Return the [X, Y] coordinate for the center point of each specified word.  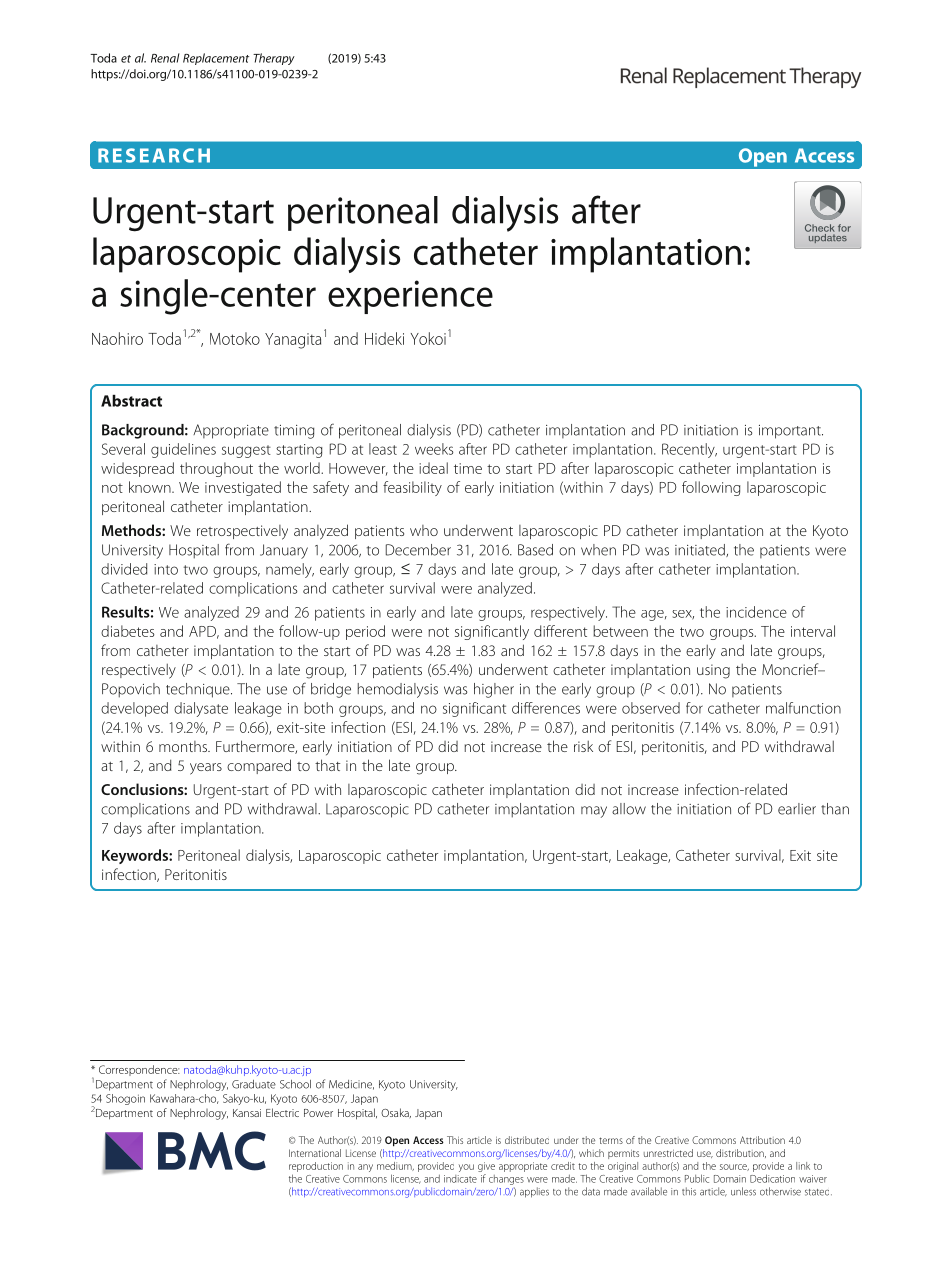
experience [410, 297]
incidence [756, 612]
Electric [282, 1112]
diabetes [127, 631]
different [560, 631]
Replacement [216, 59]
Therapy [274, 59]
